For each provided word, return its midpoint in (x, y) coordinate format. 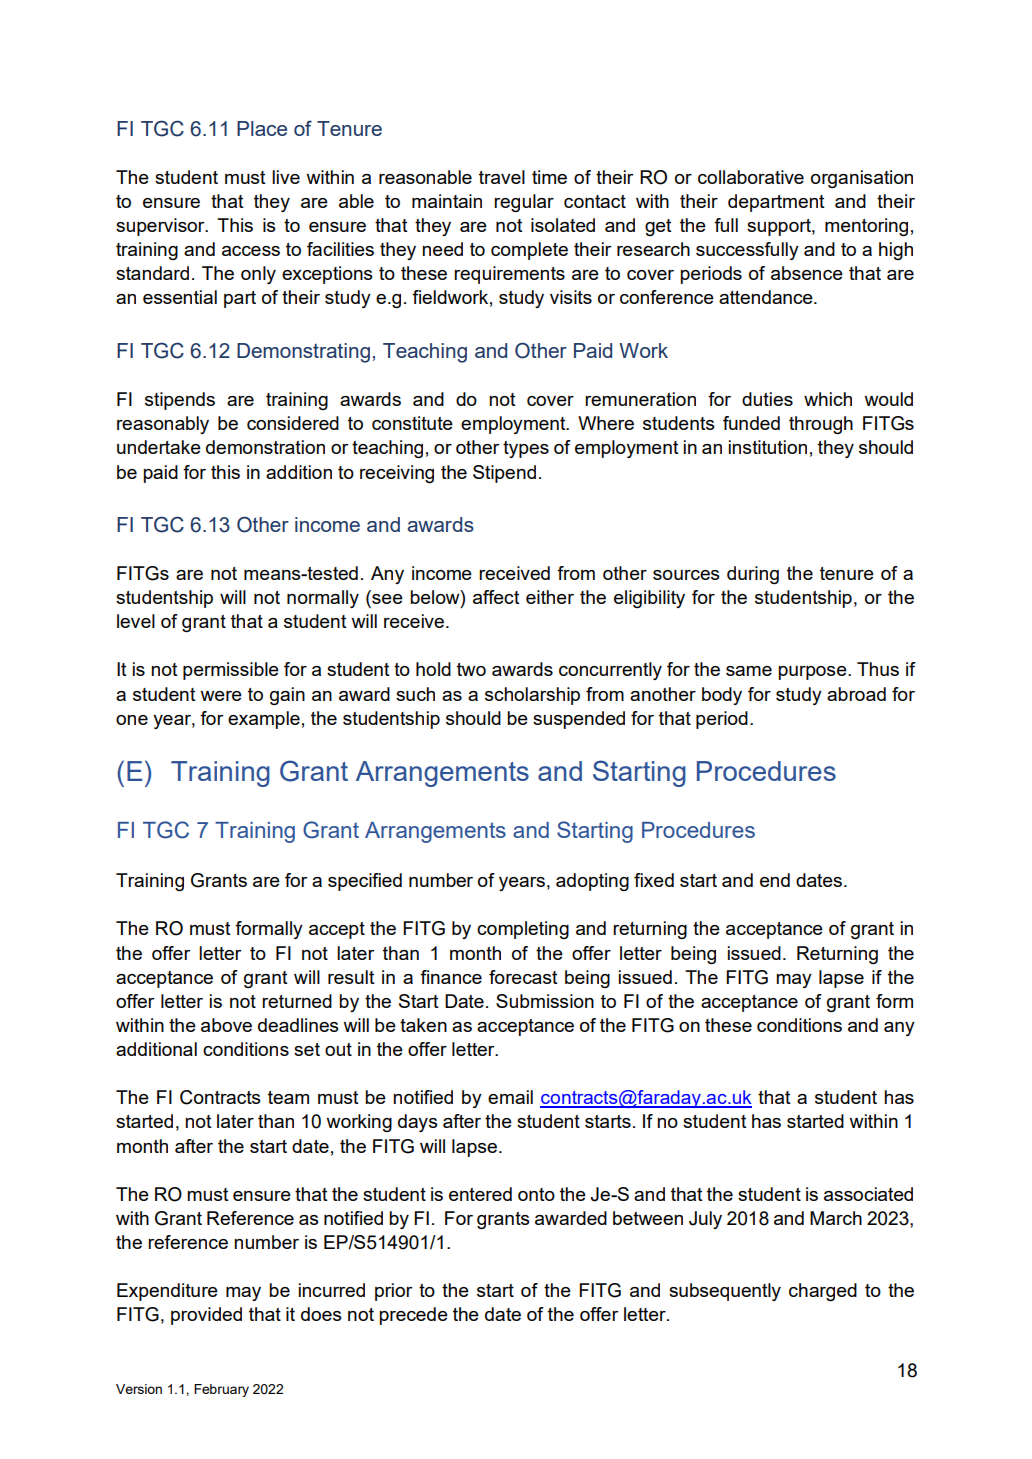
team (288, 1097)
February (221, 1390)
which (828, 399)
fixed (654, 880)
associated (868, 1194)
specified (365, 882)
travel (502, 177)
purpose (813, 673)
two (471, 669)
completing (523, 930)
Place (262, 128)
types (526, 449)
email (510, 1097)
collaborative (751, 177)
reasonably (163, 425)
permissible (231, 671)
